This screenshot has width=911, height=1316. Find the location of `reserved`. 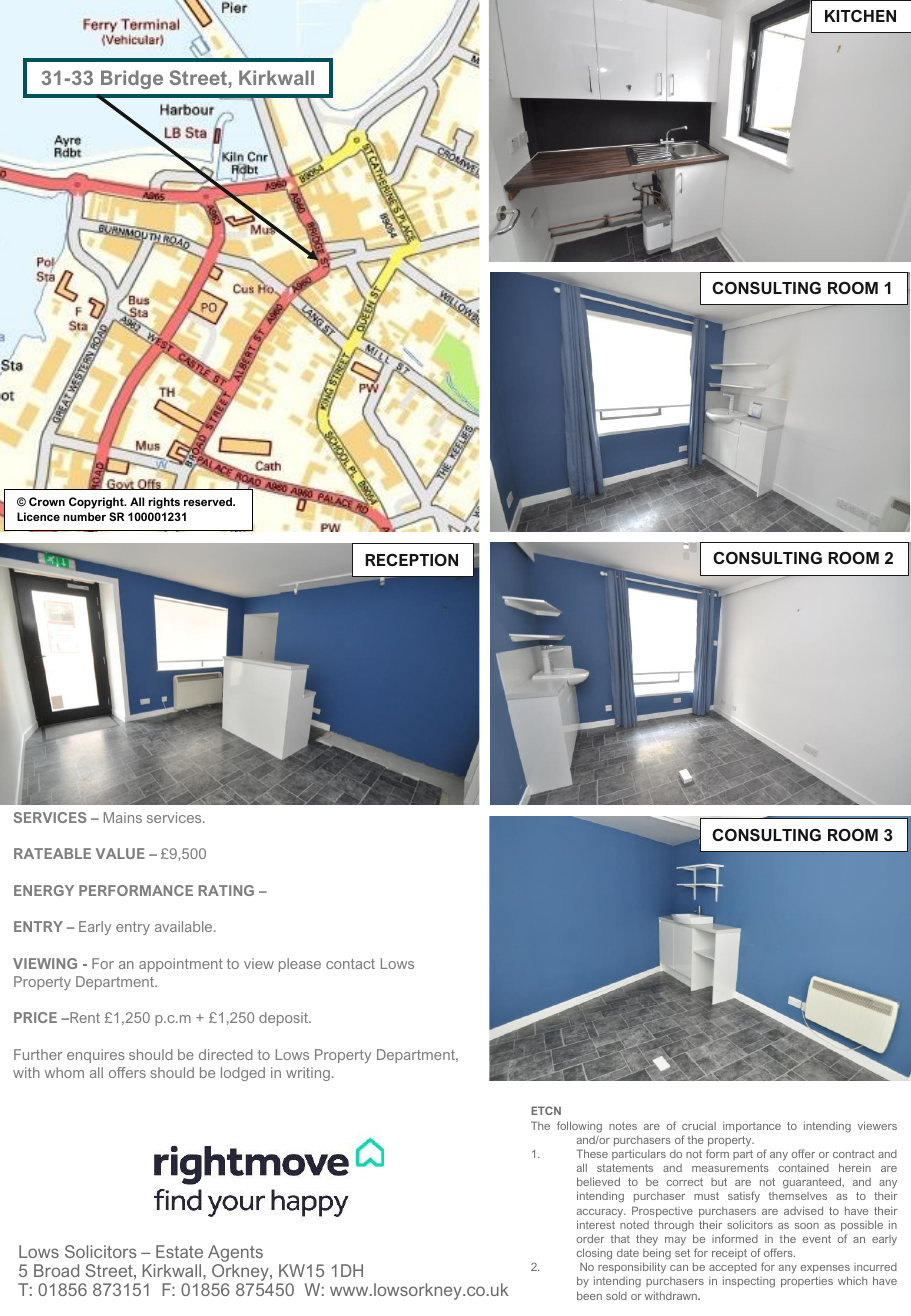

reserved is located at coordinates (209, 501).
